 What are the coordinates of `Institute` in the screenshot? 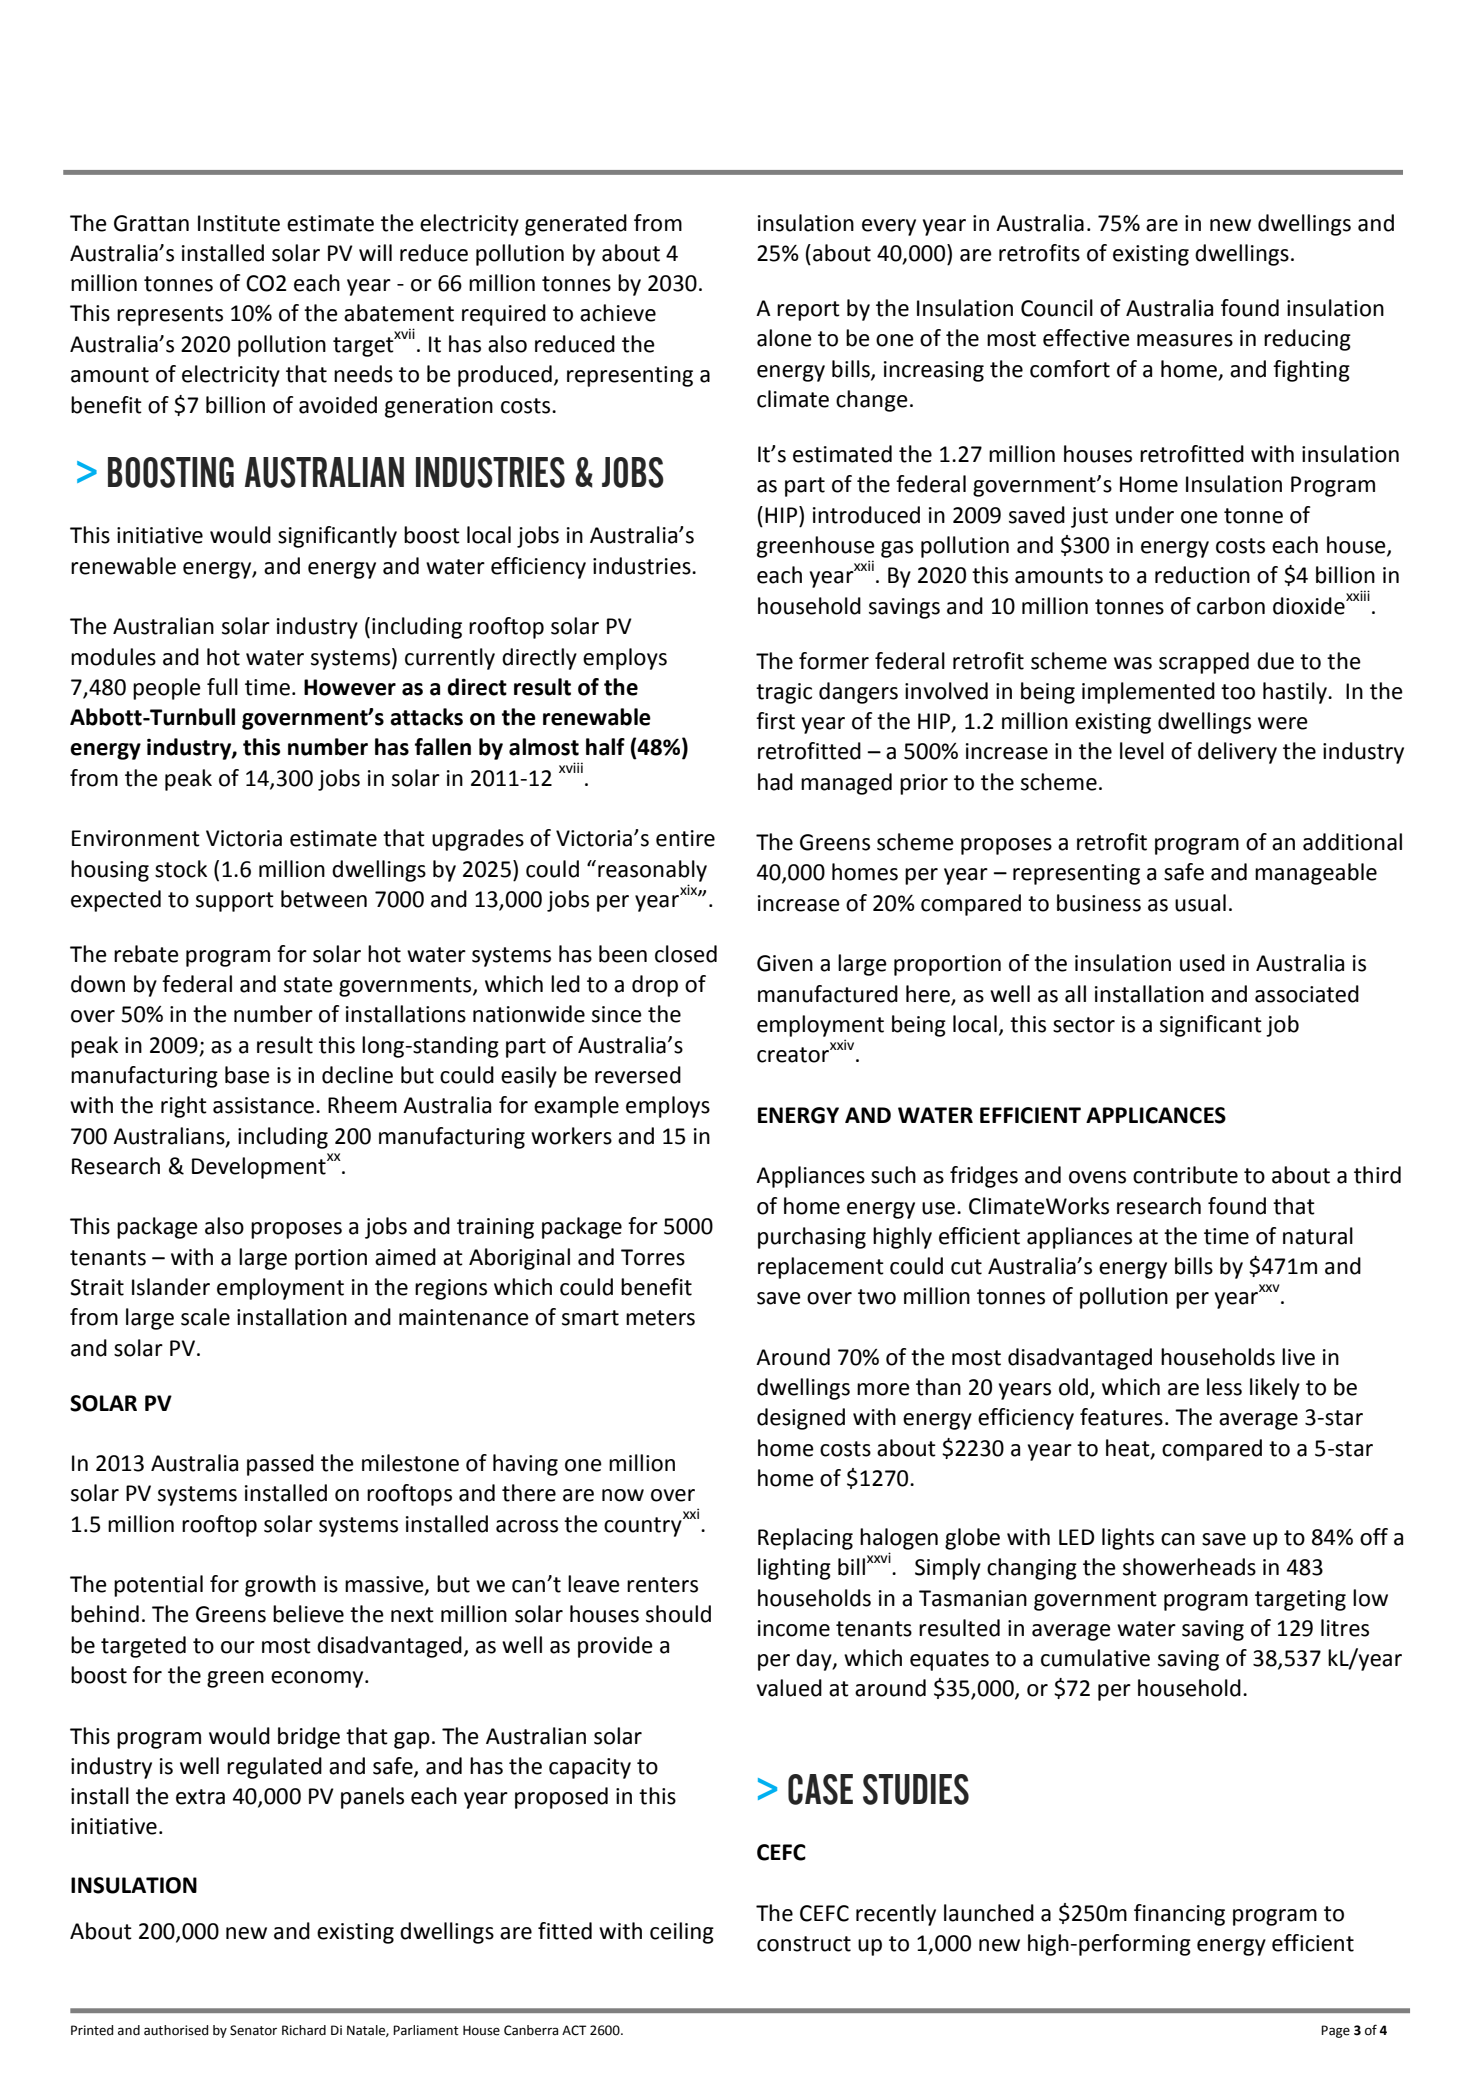 It's located at (239, 223).
